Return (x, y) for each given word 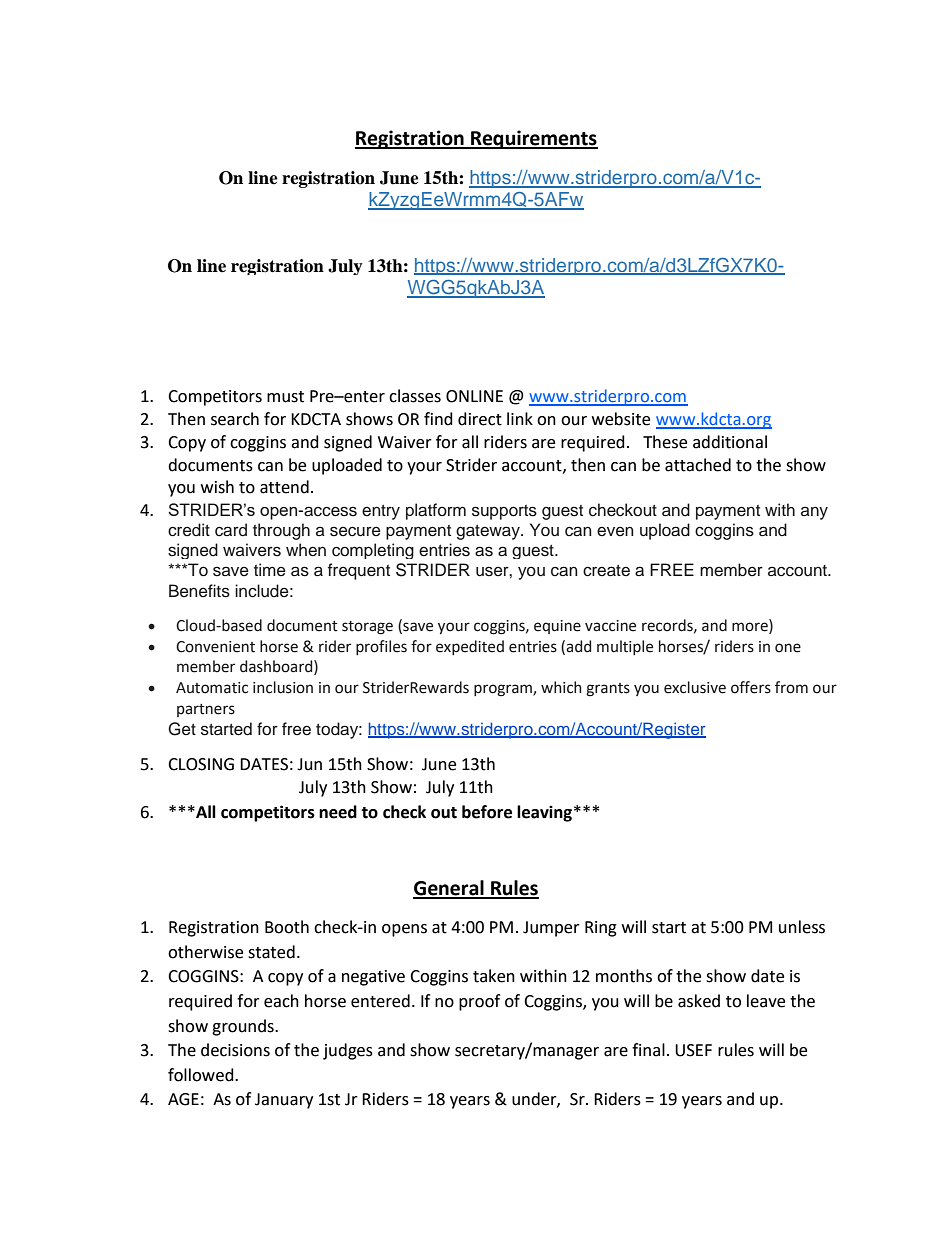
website (621, 419)
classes (415, 396)
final (648, 1050)
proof (479, 1002)
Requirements (533, 139)
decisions (235, 1050)
